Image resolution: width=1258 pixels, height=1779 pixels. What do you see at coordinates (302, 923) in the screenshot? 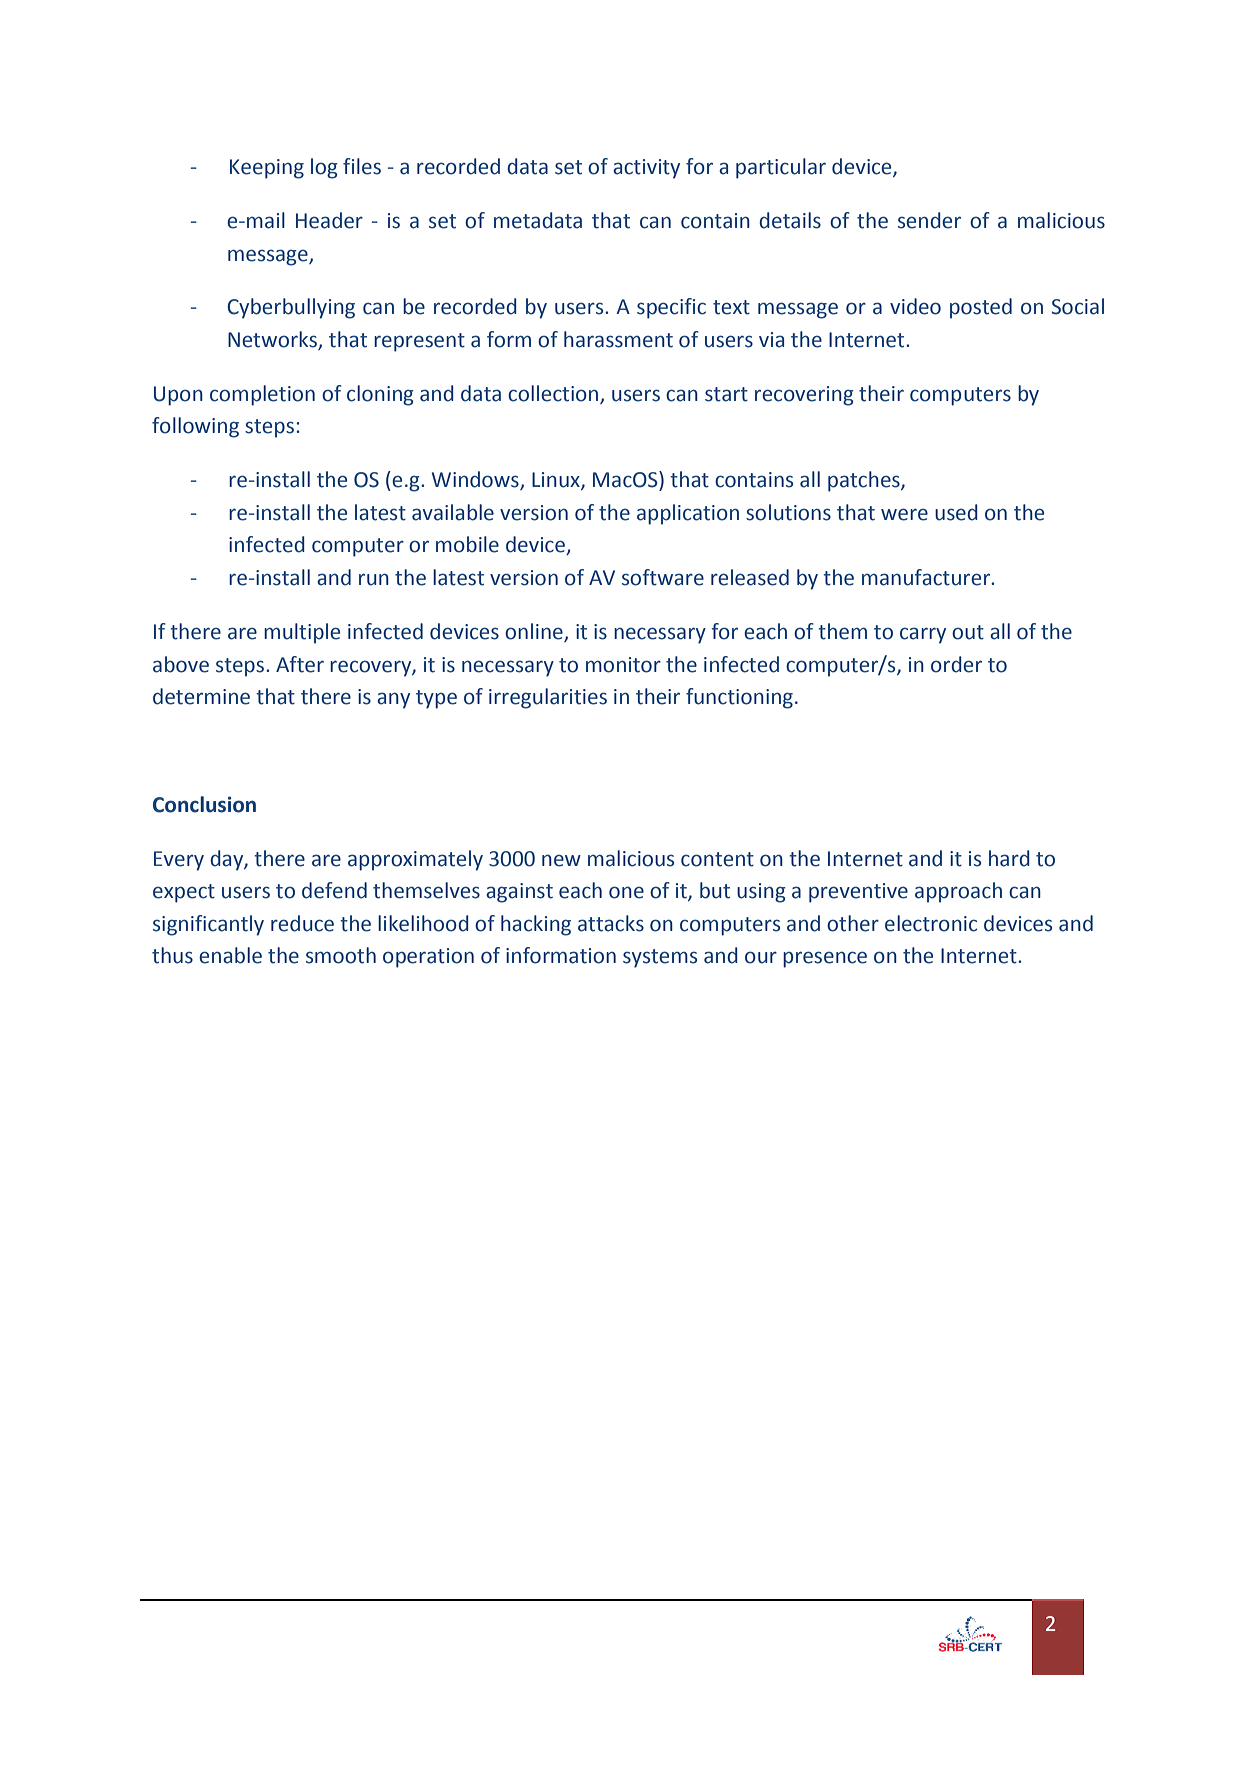
I see `reduce` at bounding box center [302, 923].
